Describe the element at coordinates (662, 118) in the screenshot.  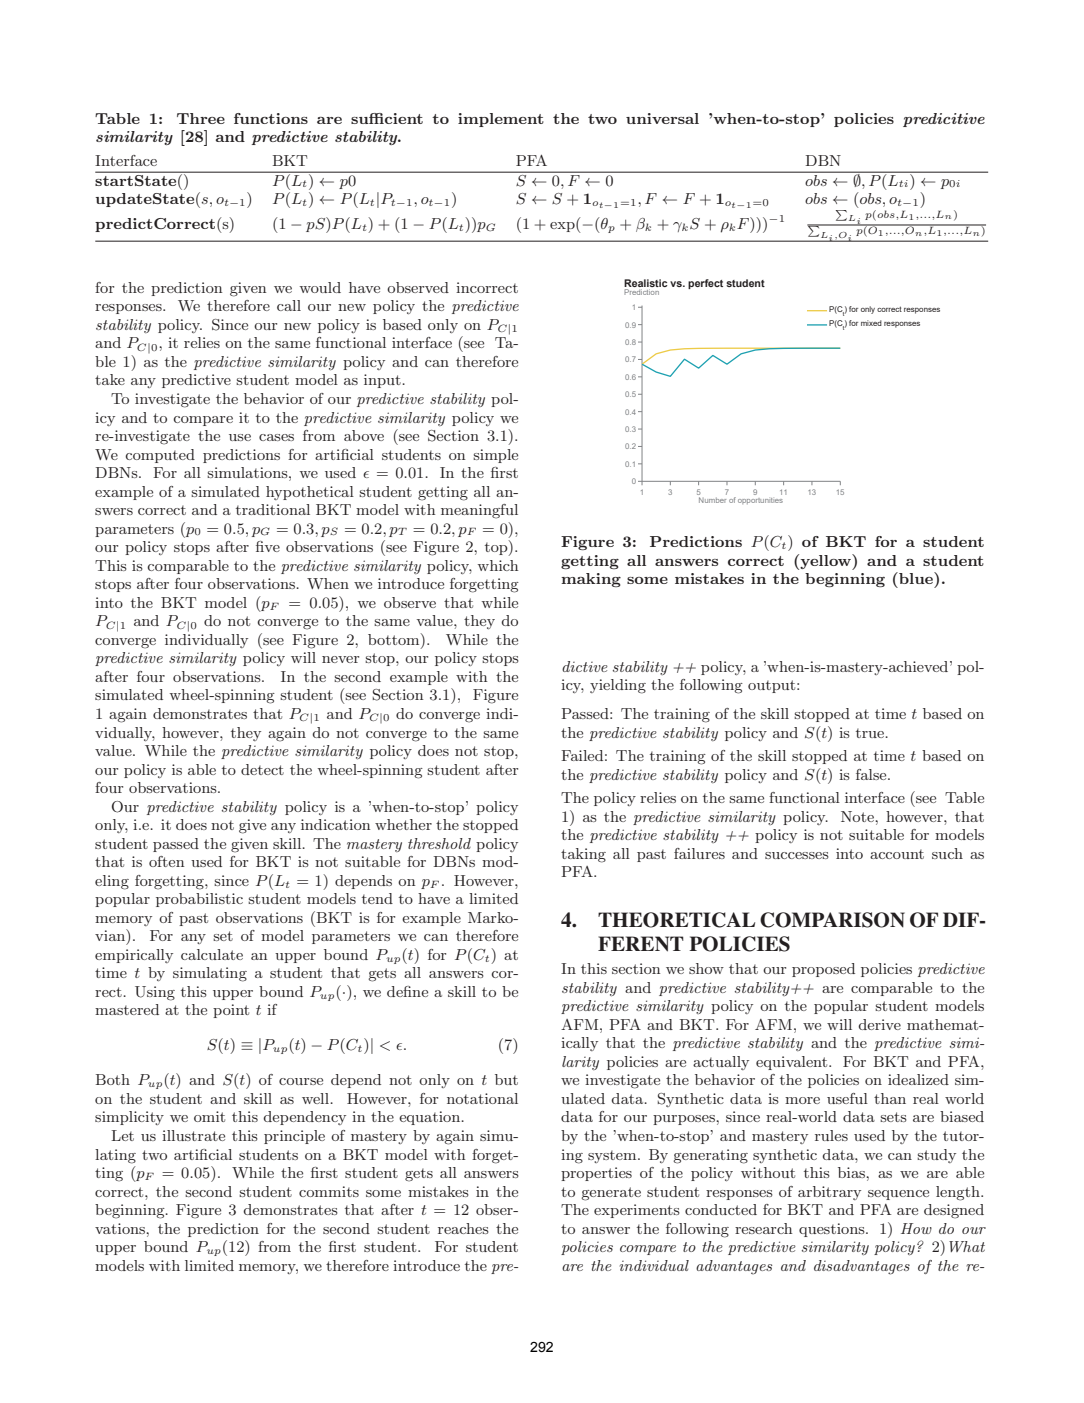
I see `universal` at that location.
